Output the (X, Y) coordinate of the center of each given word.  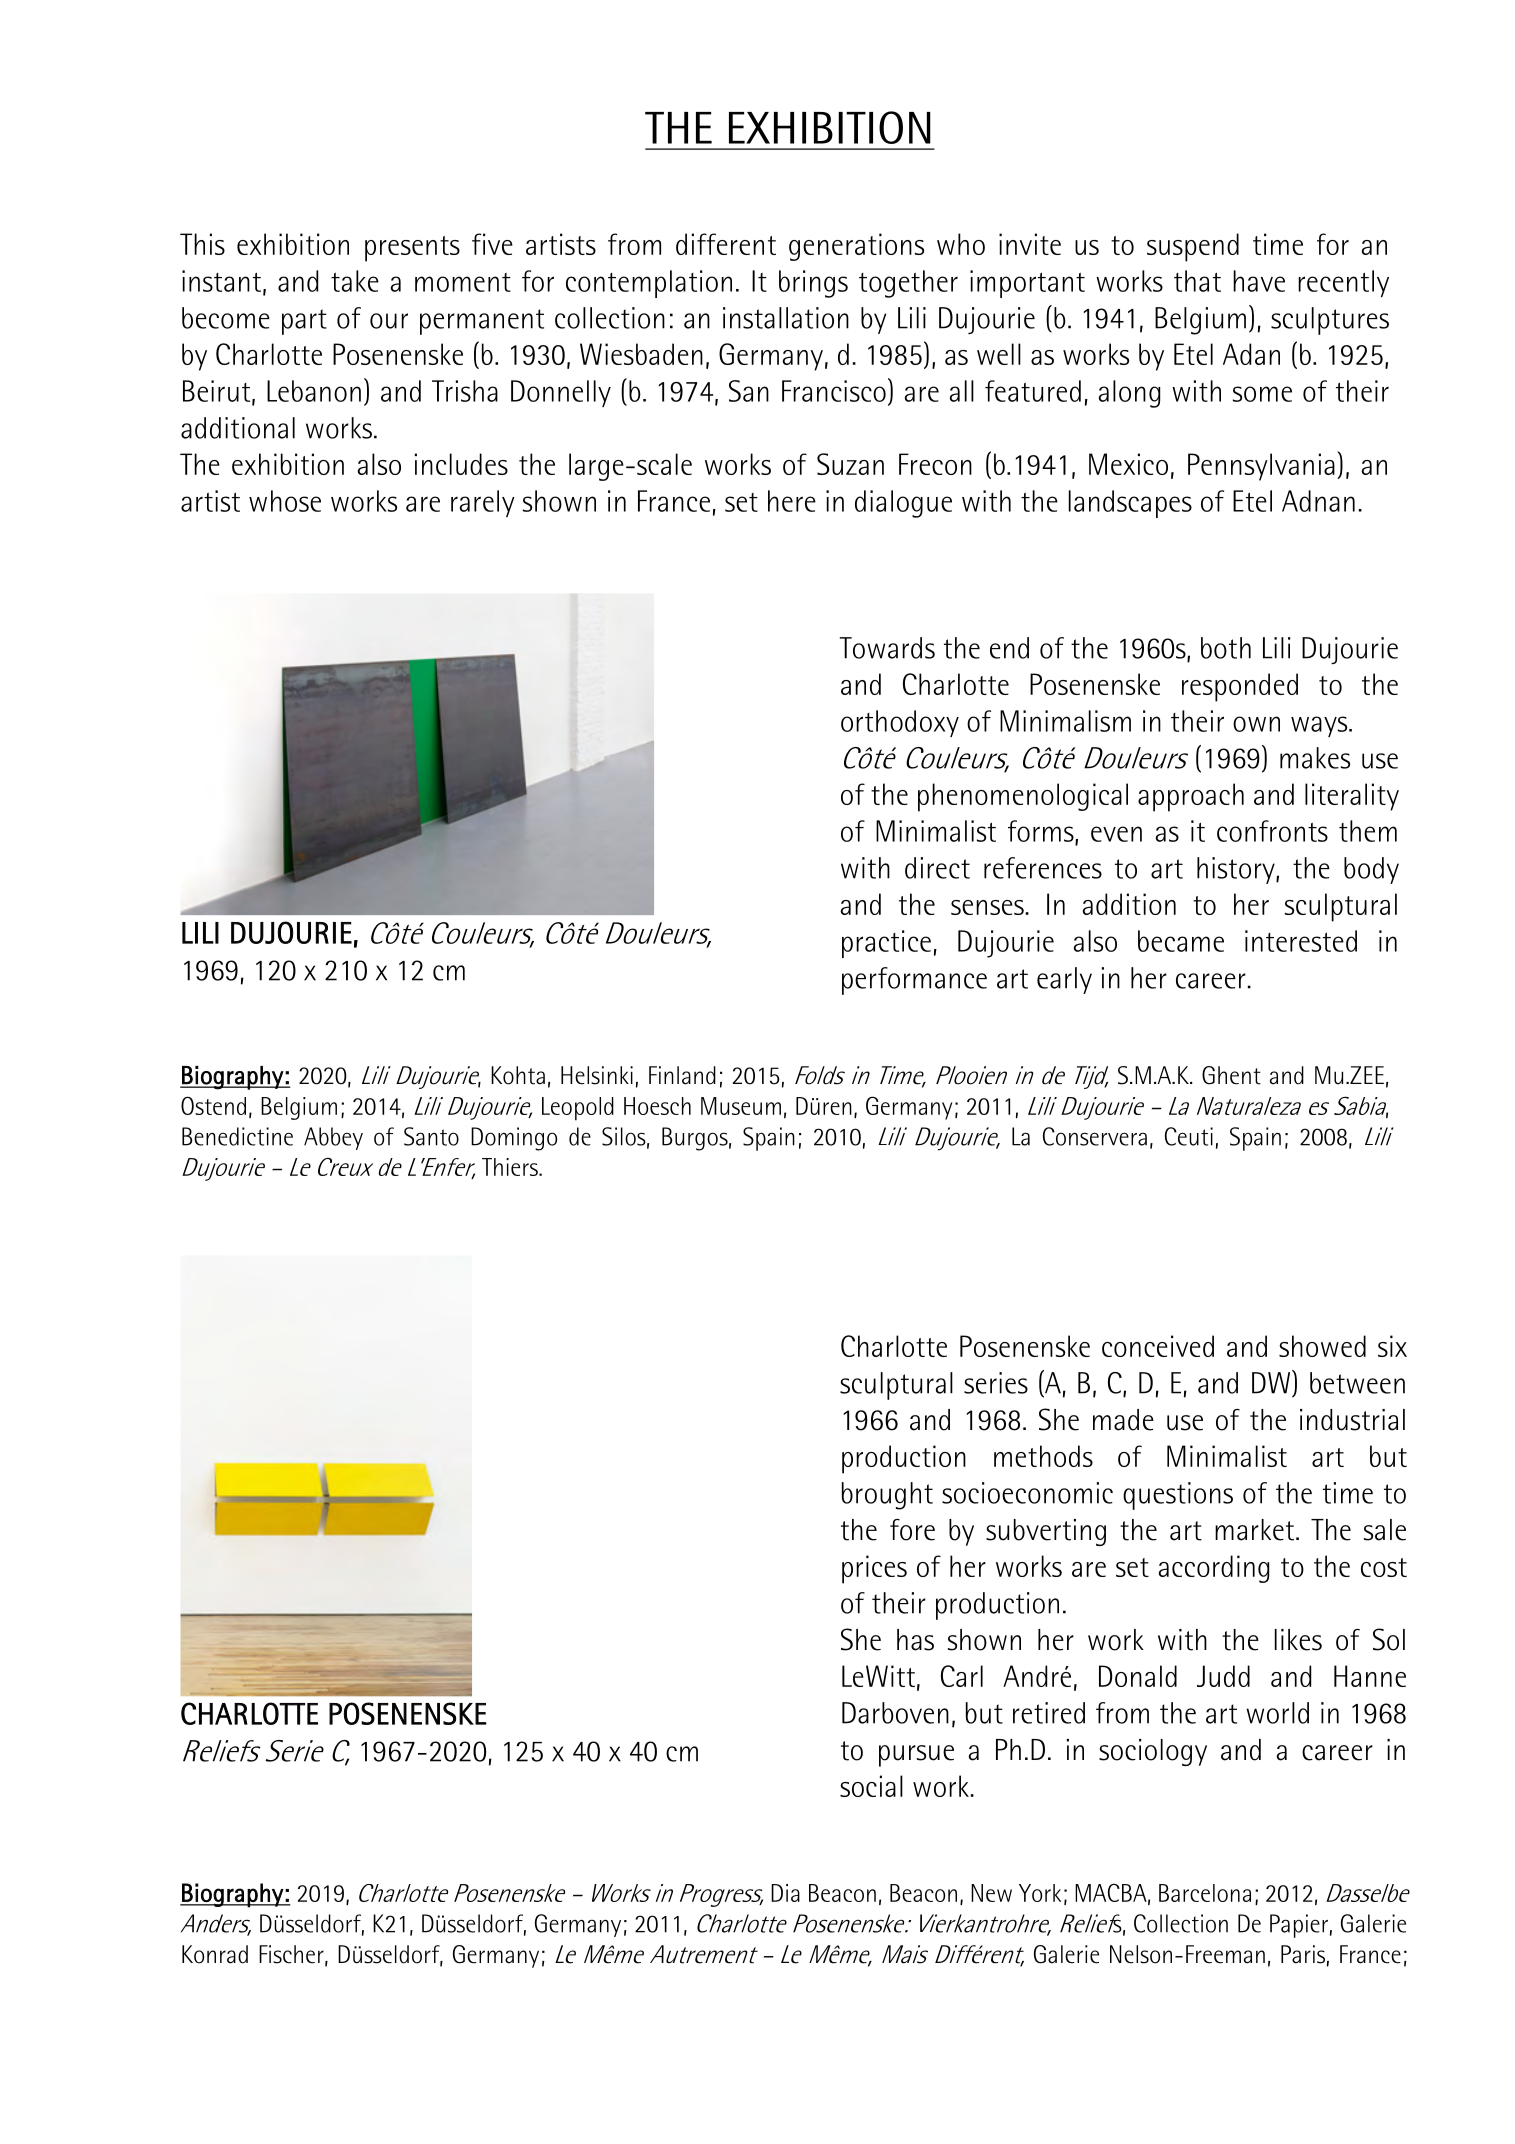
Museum (741, 1106)
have (1259, 281)
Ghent (1231, 1075)
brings (813, 284)
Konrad (215, 1954)
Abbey (333, 1138)
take (355, 281)
